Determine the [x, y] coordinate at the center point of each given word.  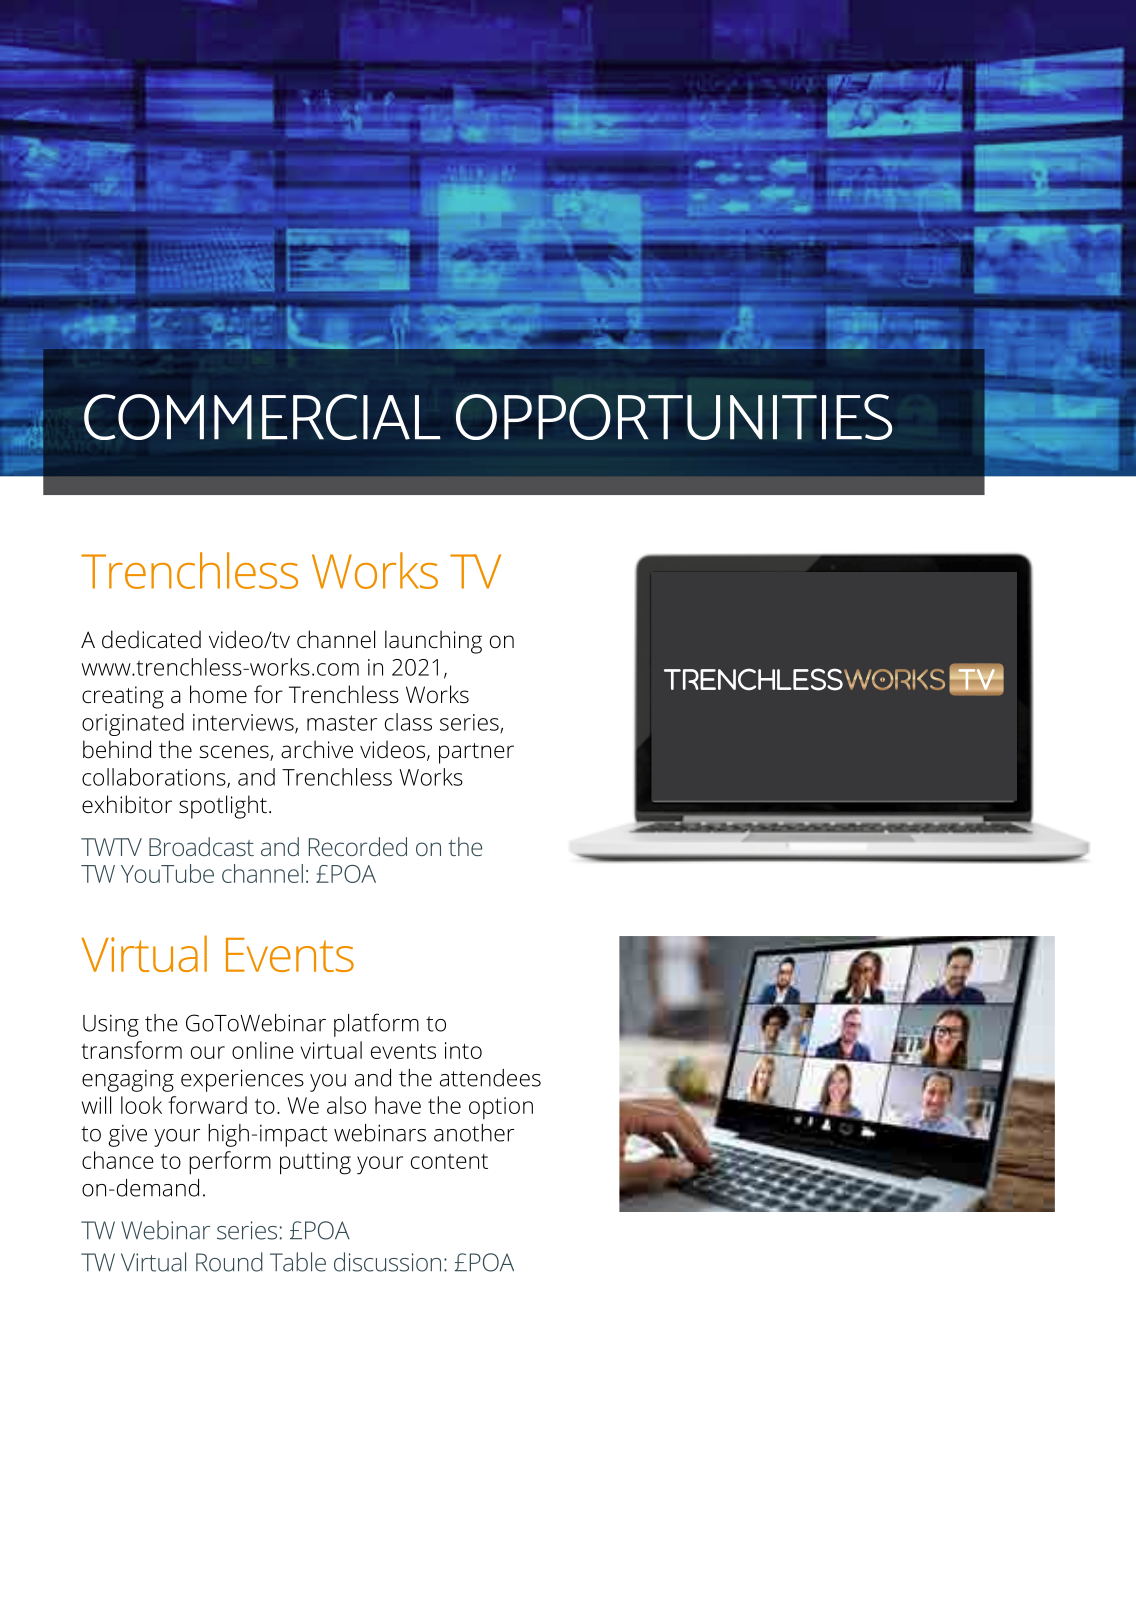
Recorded [358, 846]
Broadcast [201, 846]
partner [476, 753]
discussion [387, 1262]
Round [229, 1262]
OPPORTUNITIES [674, 417]
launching [433, 642]
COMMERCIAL [262, 417]
